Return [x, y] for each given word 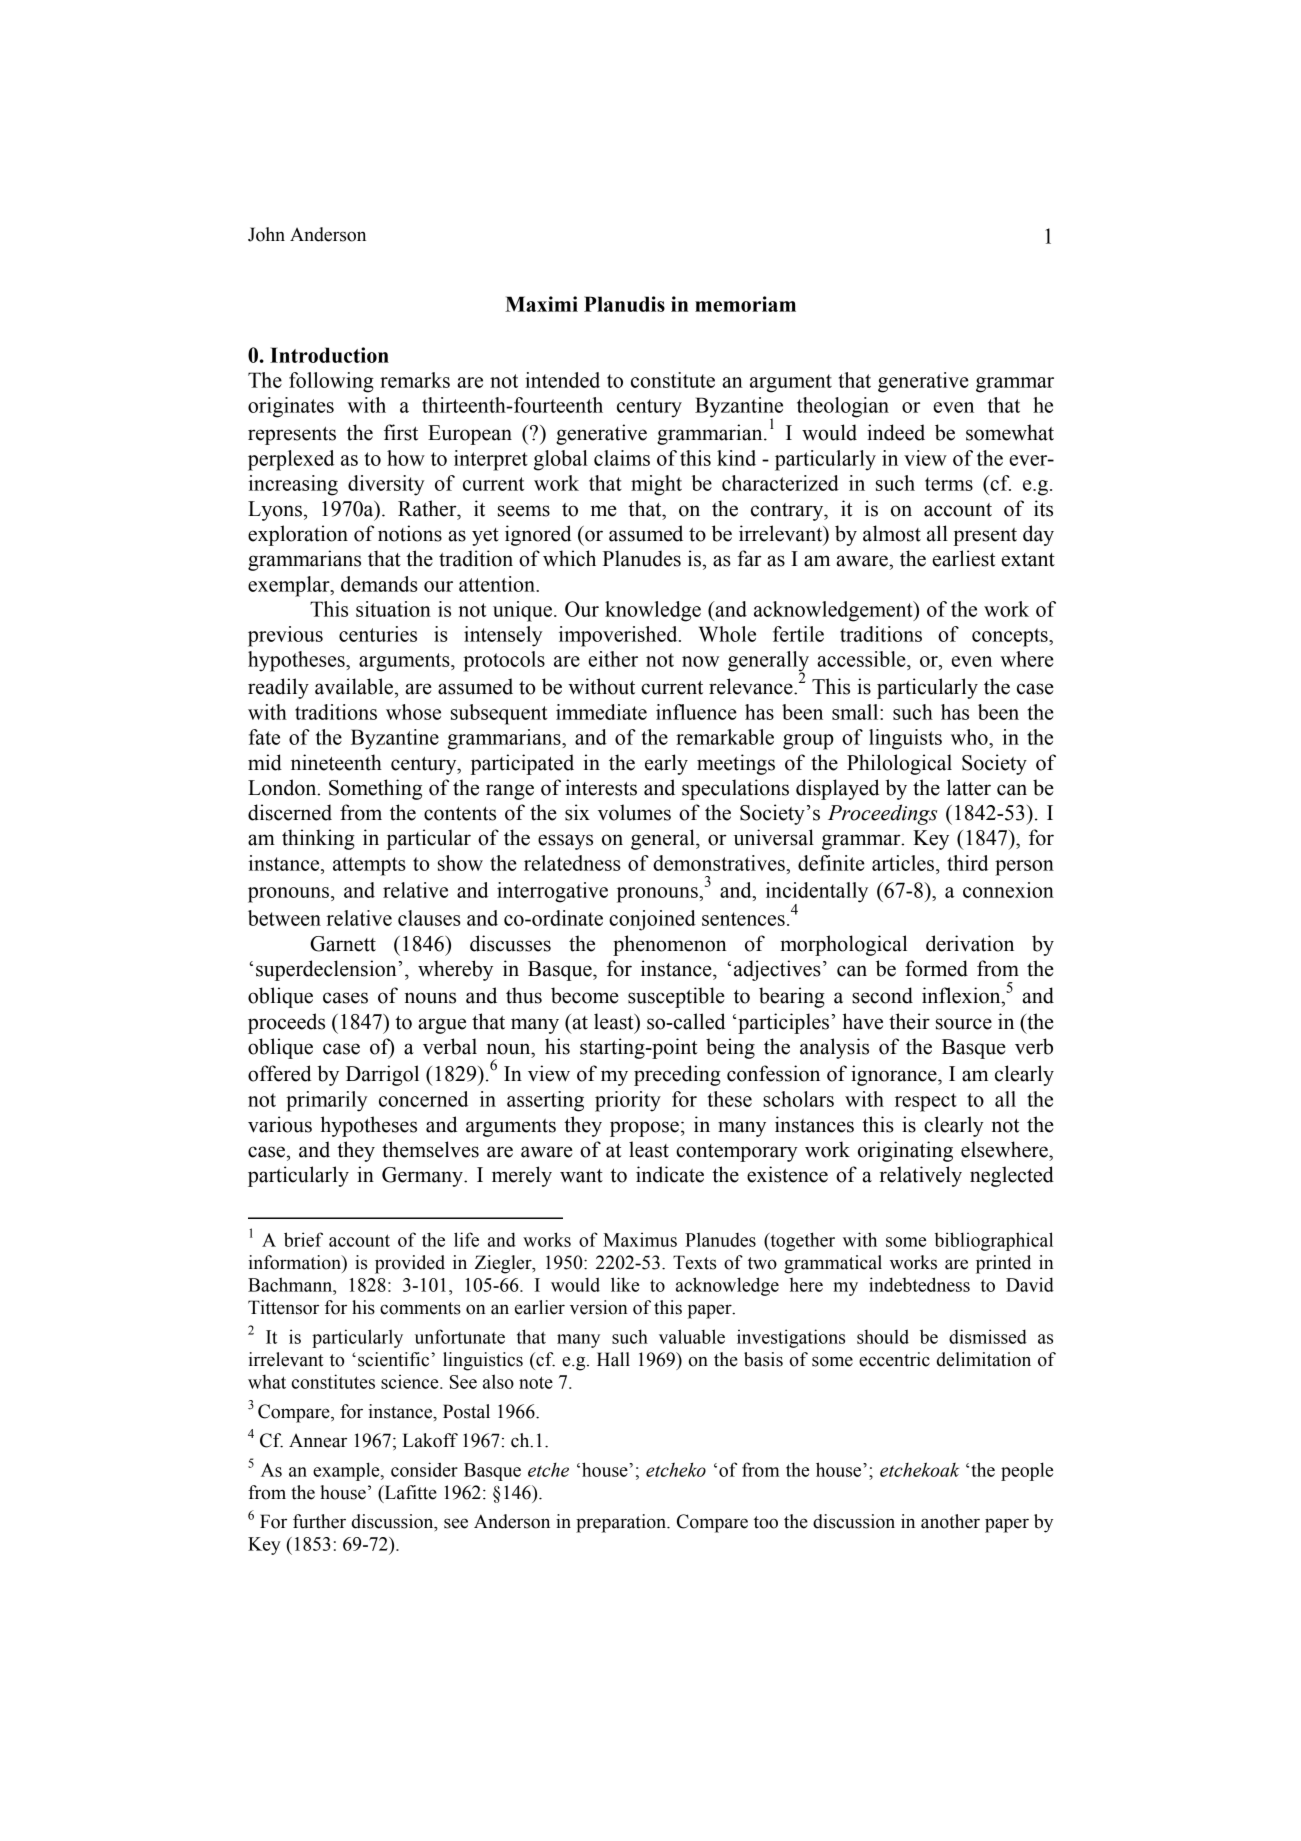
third [967, 863]
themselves [430, 1149]
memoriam [745, 304]
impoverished [619, 636]
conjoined [652, 920]
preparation [622, 1523]
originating [905, 1151]
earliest [964, 558]
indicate [670, 1174]
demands [379, 584]
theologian [843, 407]
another [950, 1521]
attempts [369, 866]
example [347, 1471]
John [266, 234]
